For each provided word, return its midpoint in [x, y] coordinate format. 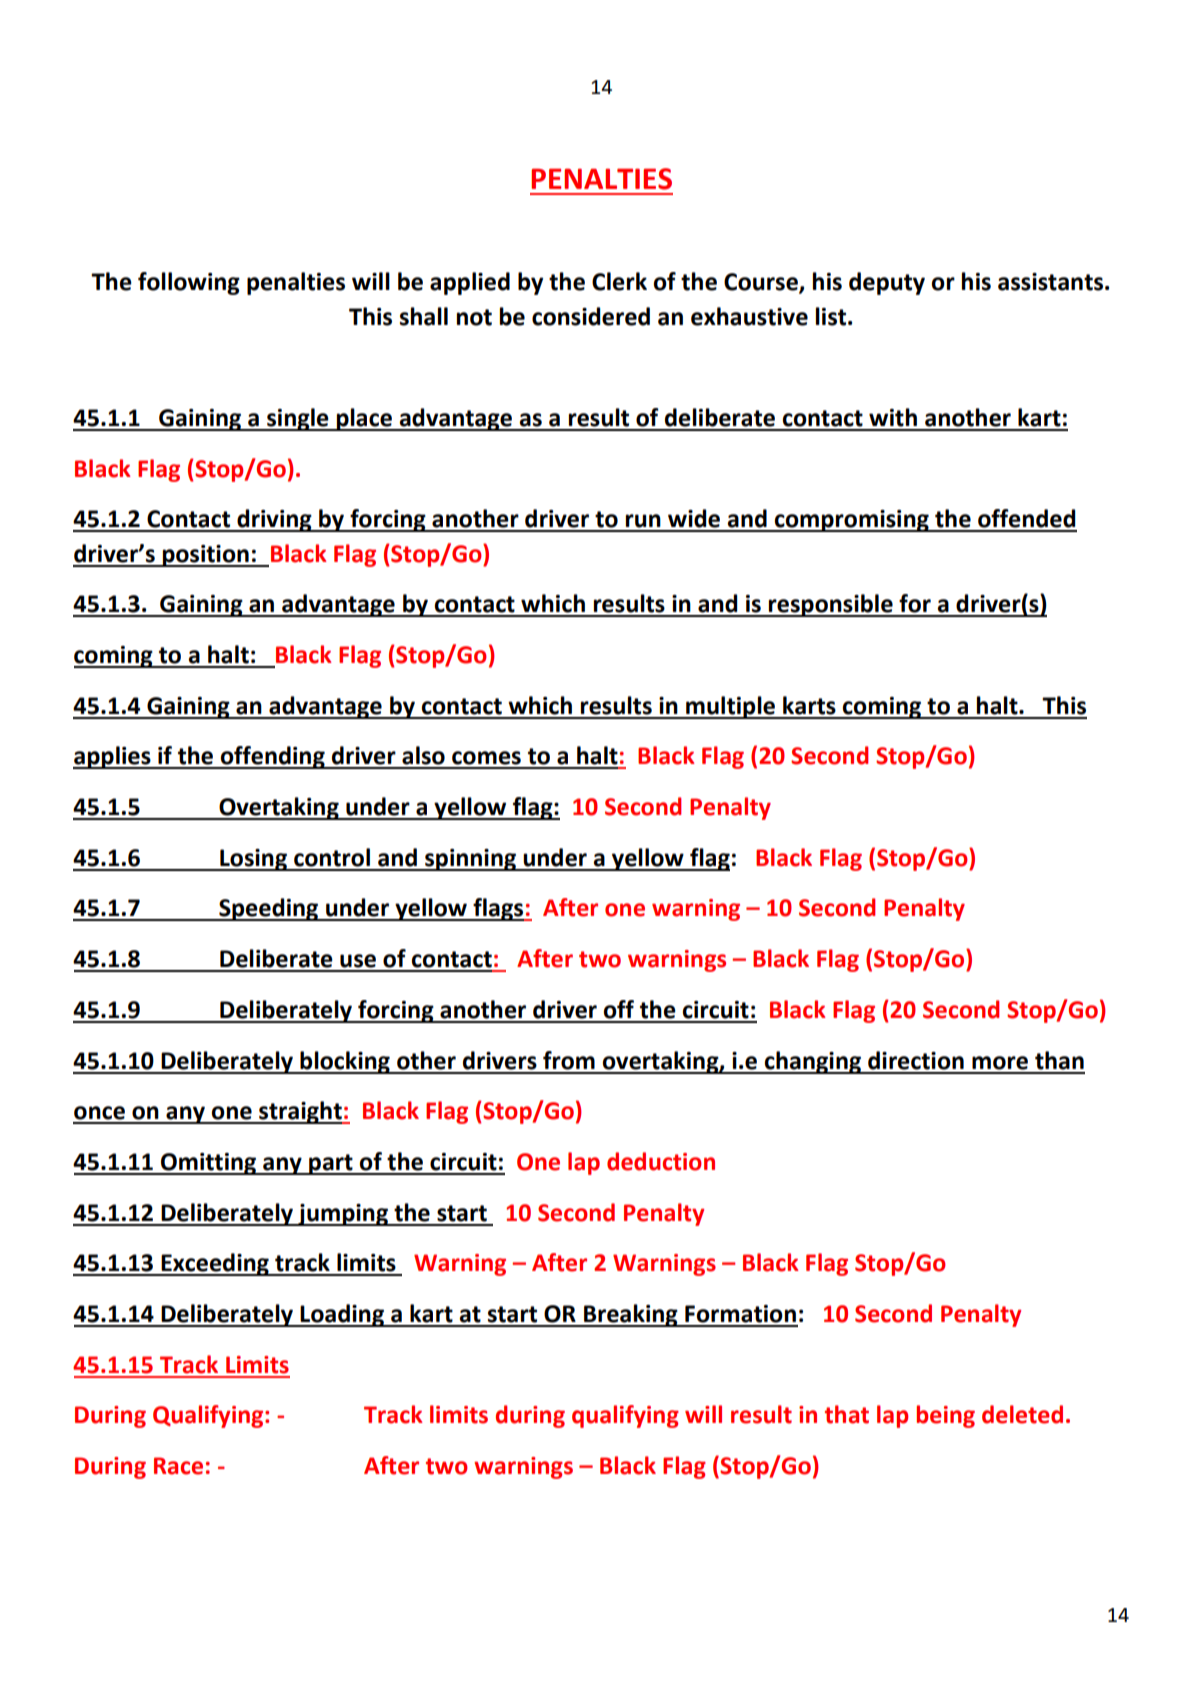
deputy [887, 283]
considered [591, 316]
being [946, 1416]
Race [178, 1466]
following [189, 283]
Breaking [631, 1315]
